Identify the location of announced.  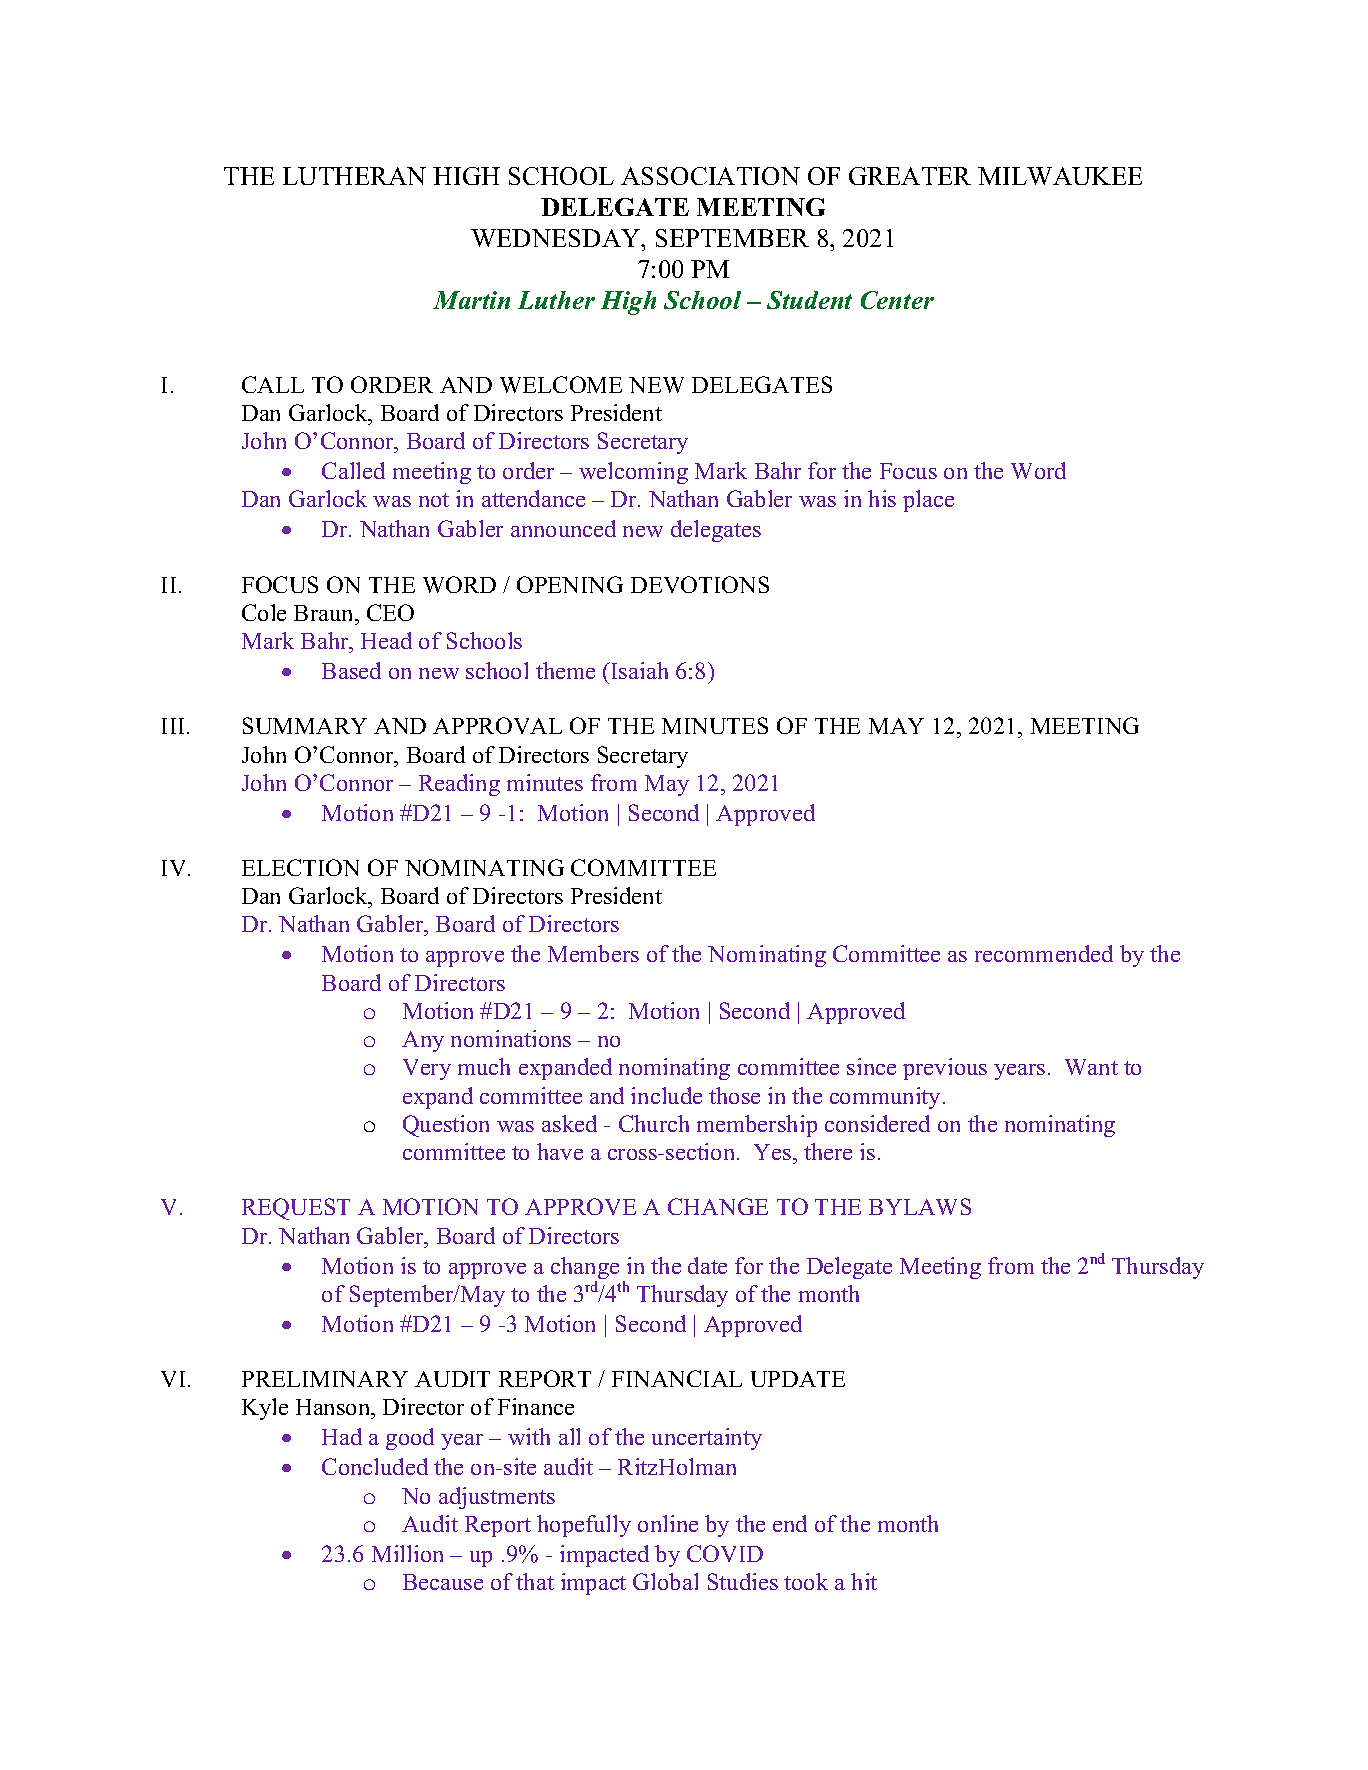
(563, 528).
